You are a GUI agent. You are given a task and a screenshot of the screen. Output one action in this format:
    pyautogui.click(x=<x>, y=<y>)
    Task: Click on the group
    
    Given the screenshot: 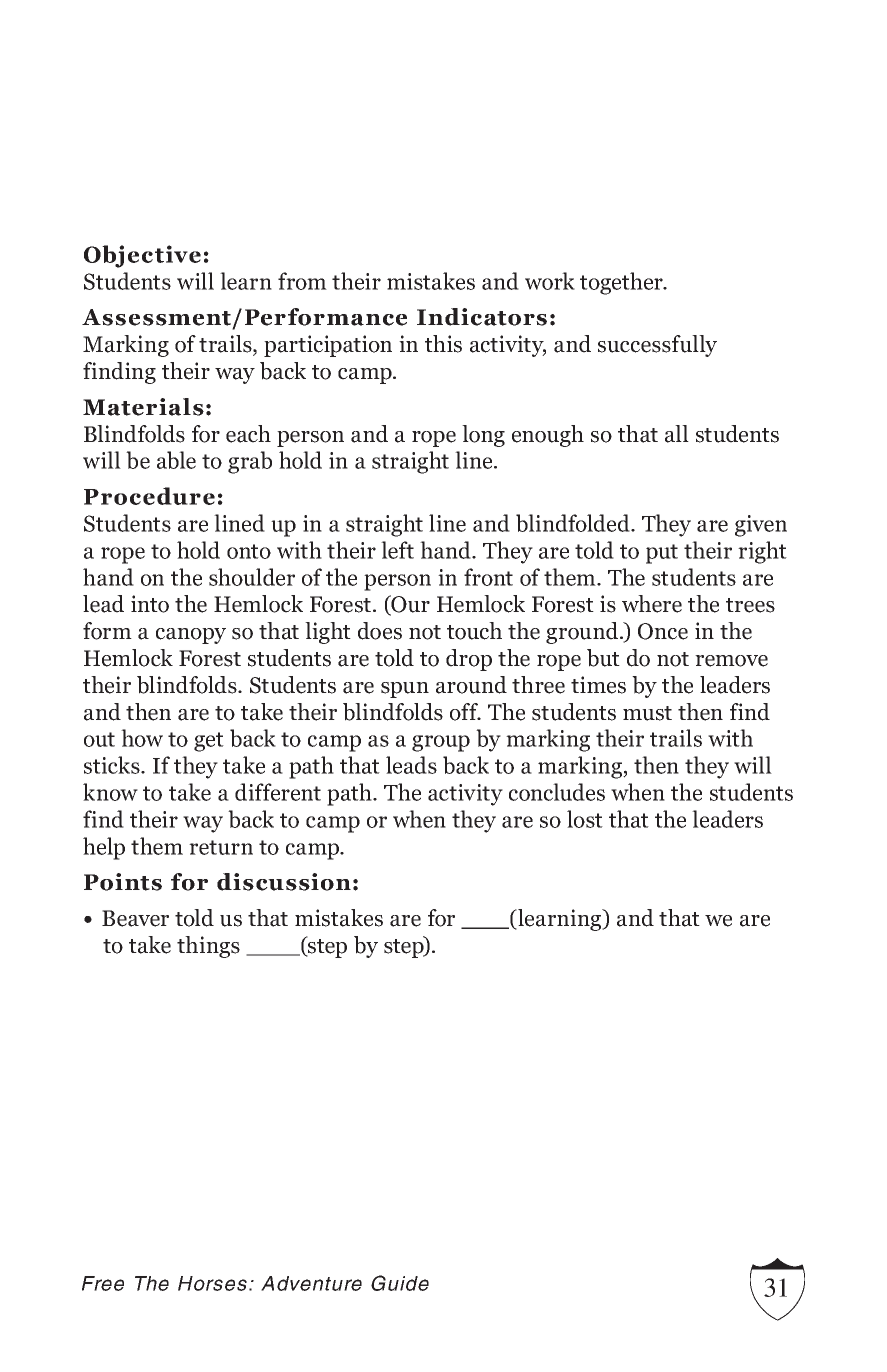 What is the action you would take?
    pyautogui.click(x=441, y=743)
